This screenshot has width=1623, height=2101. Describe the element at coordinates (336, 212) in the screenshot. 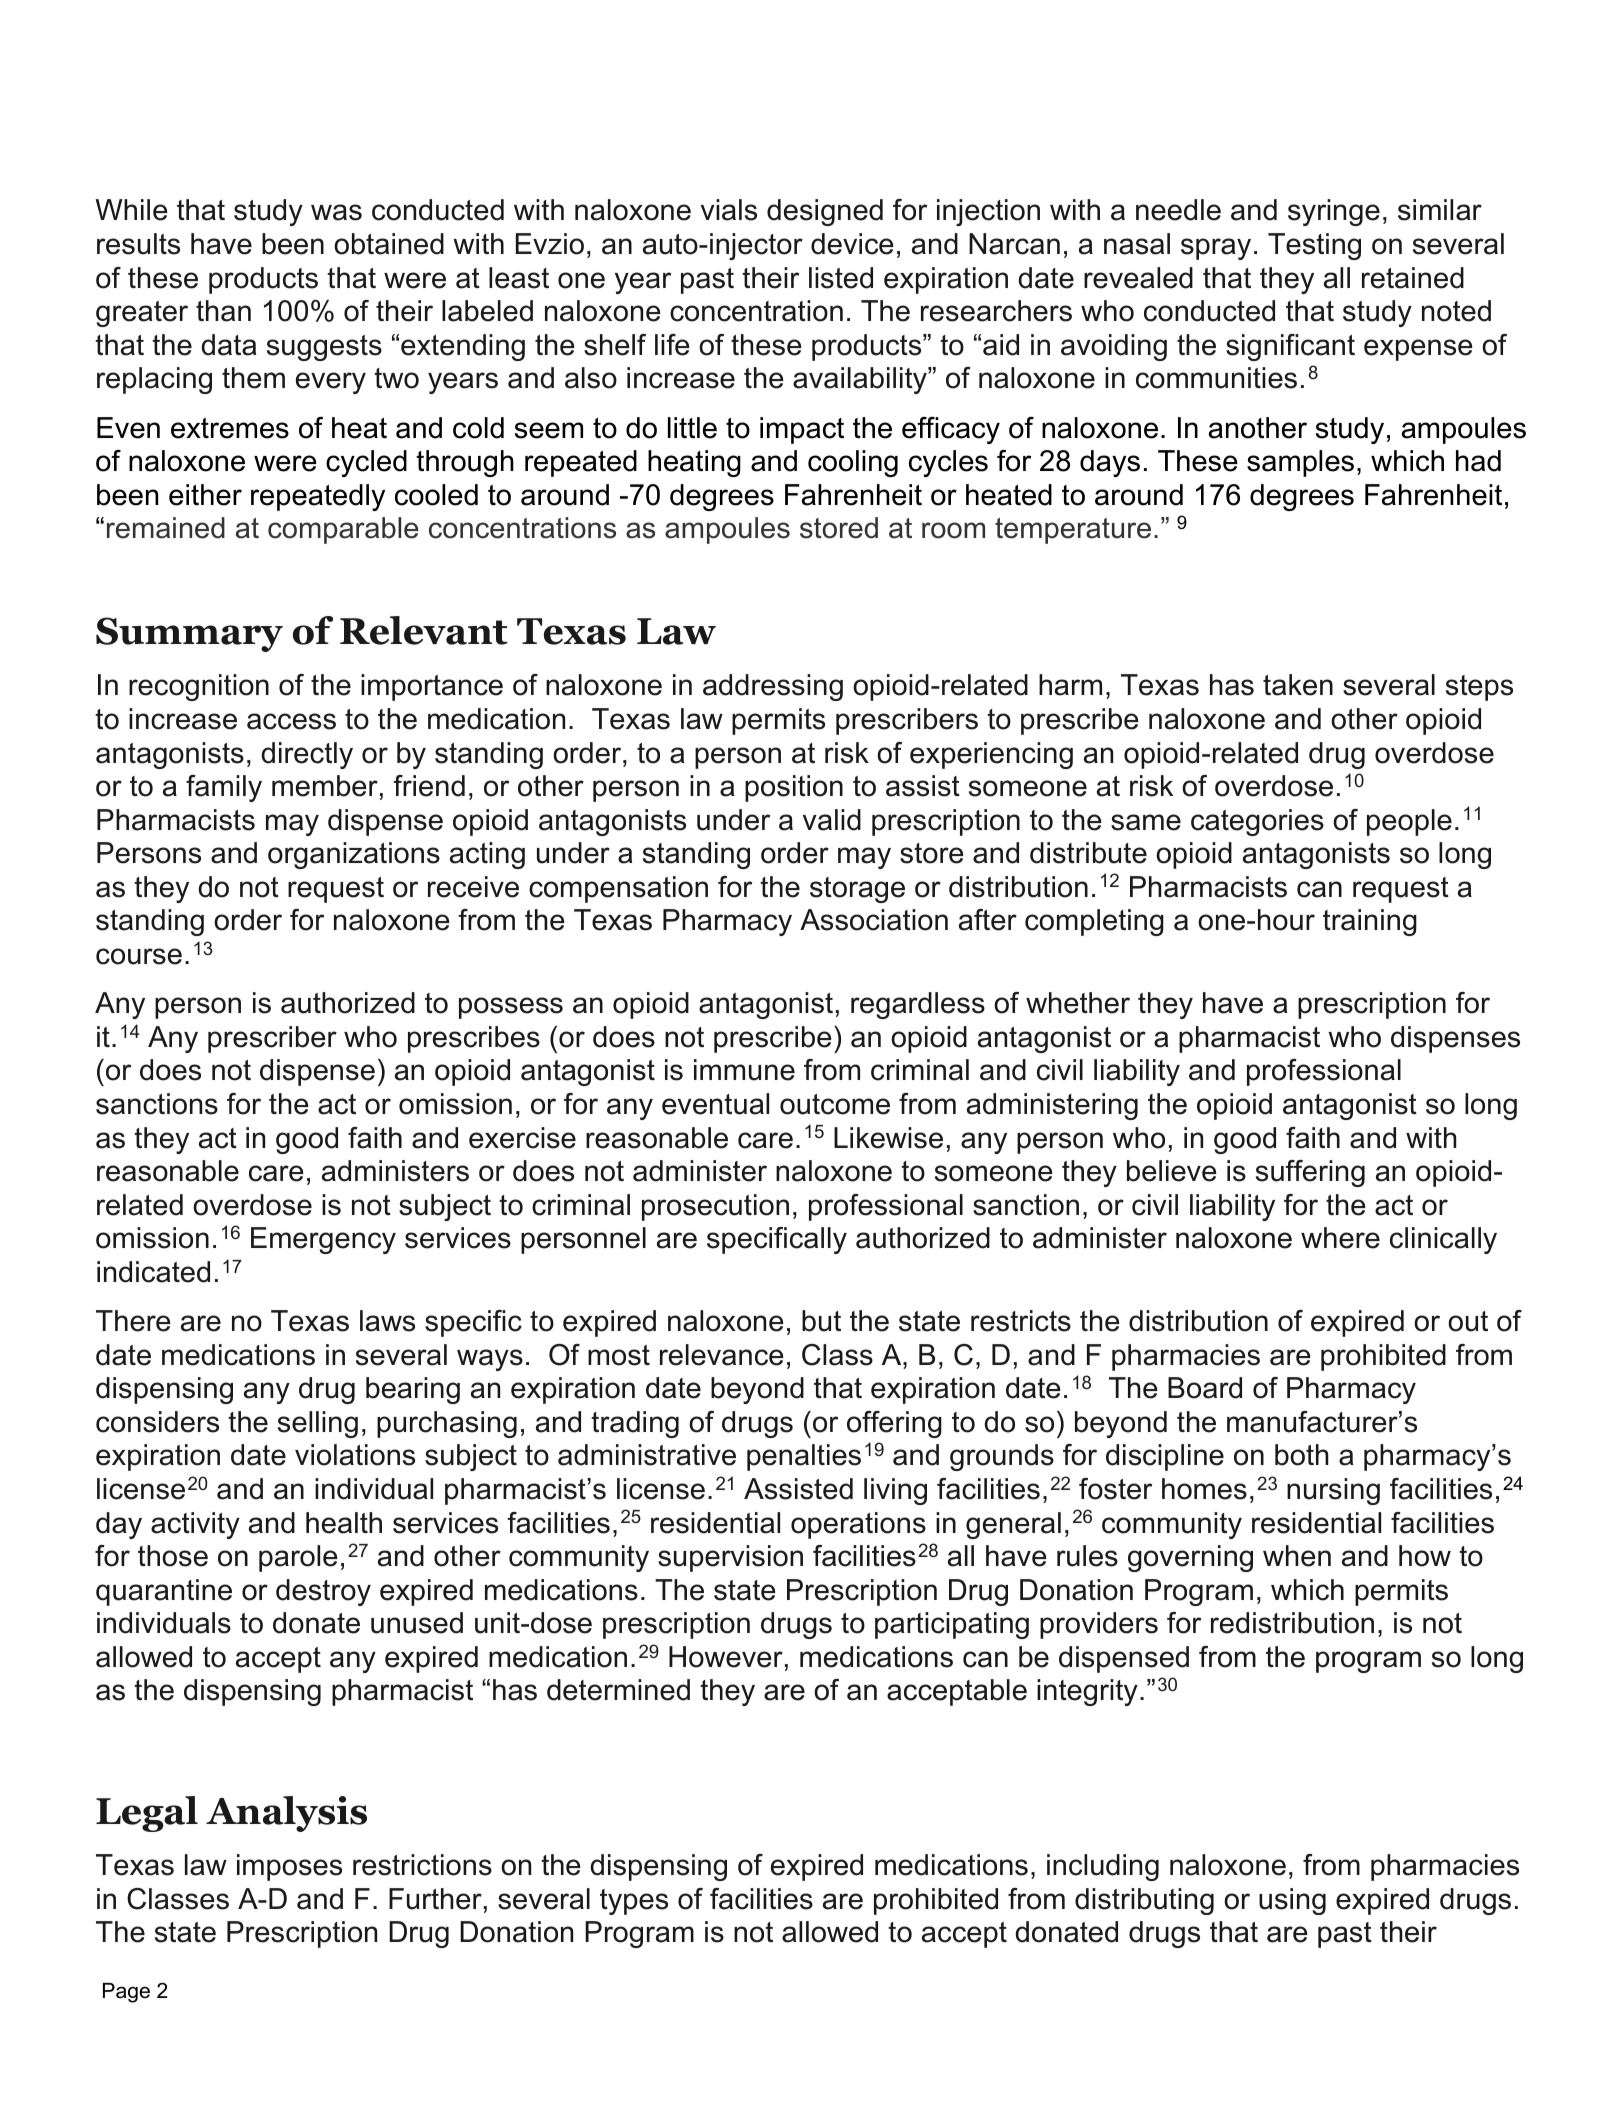

I see `was` at that location.
